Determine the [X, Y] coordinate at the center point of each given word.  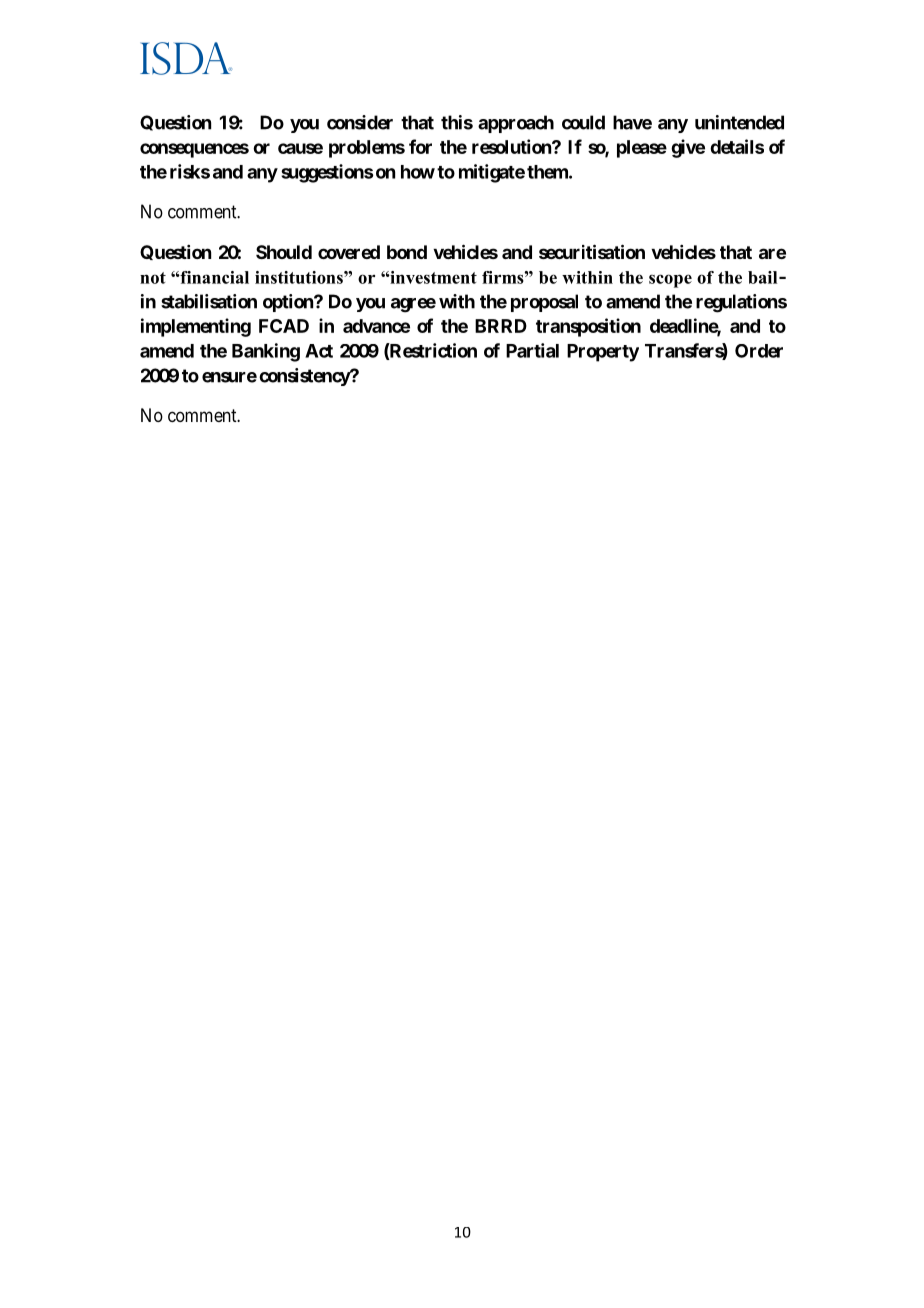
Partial [532, 350]
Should [284, 252]
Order [759, 351]
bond [407, 252]
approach [516, 124]
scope [670, 281]
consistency [305, 377]
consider [360, 122]
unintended [739, 122]
